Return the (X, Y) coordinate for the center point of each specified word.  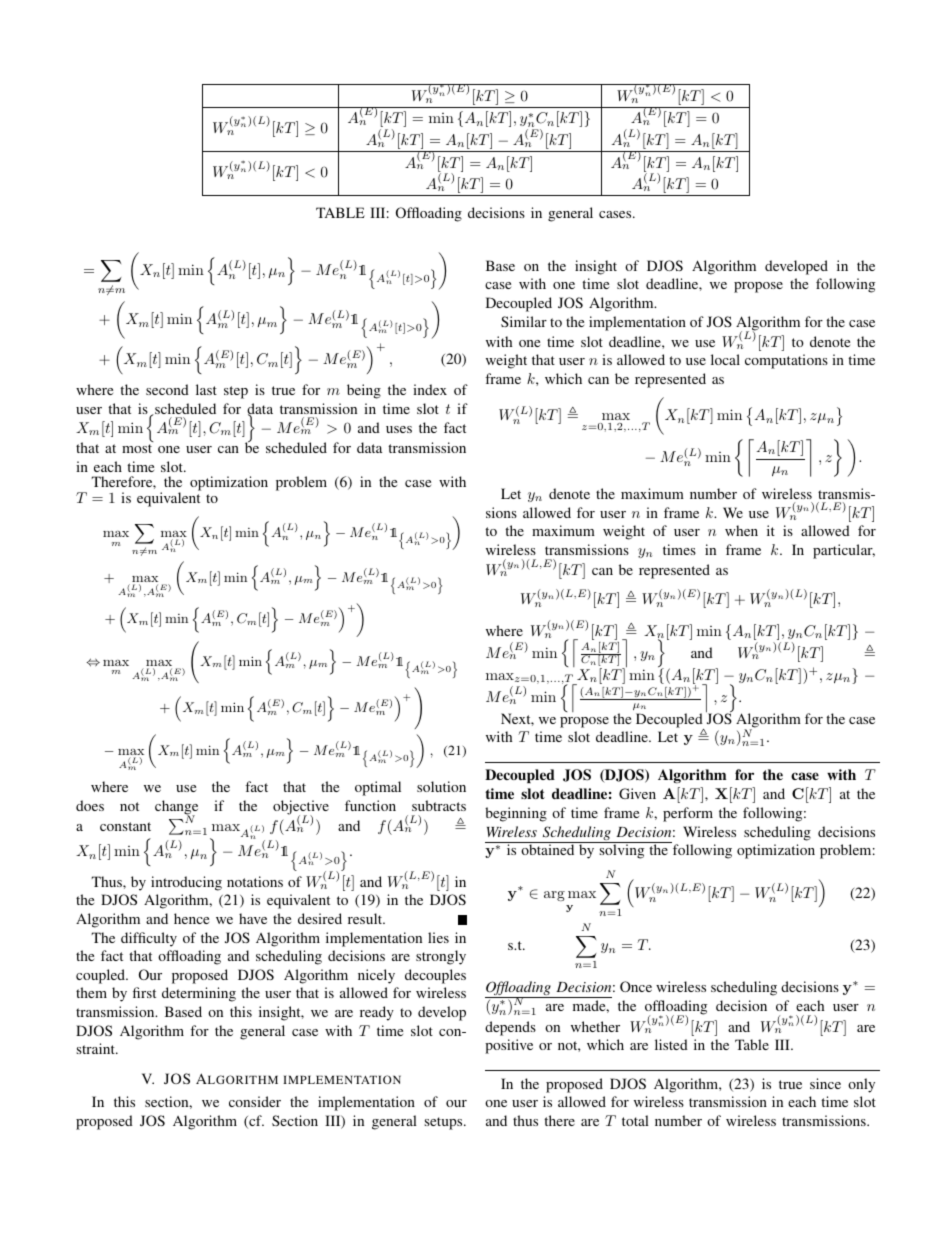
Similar (524, 321)
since (825, 1083)
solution (441, 786)
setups (444, 1123)
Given (637, 793)
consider (255, 1101)
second (167, 389)
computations (786, 361)
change (176, 808)
